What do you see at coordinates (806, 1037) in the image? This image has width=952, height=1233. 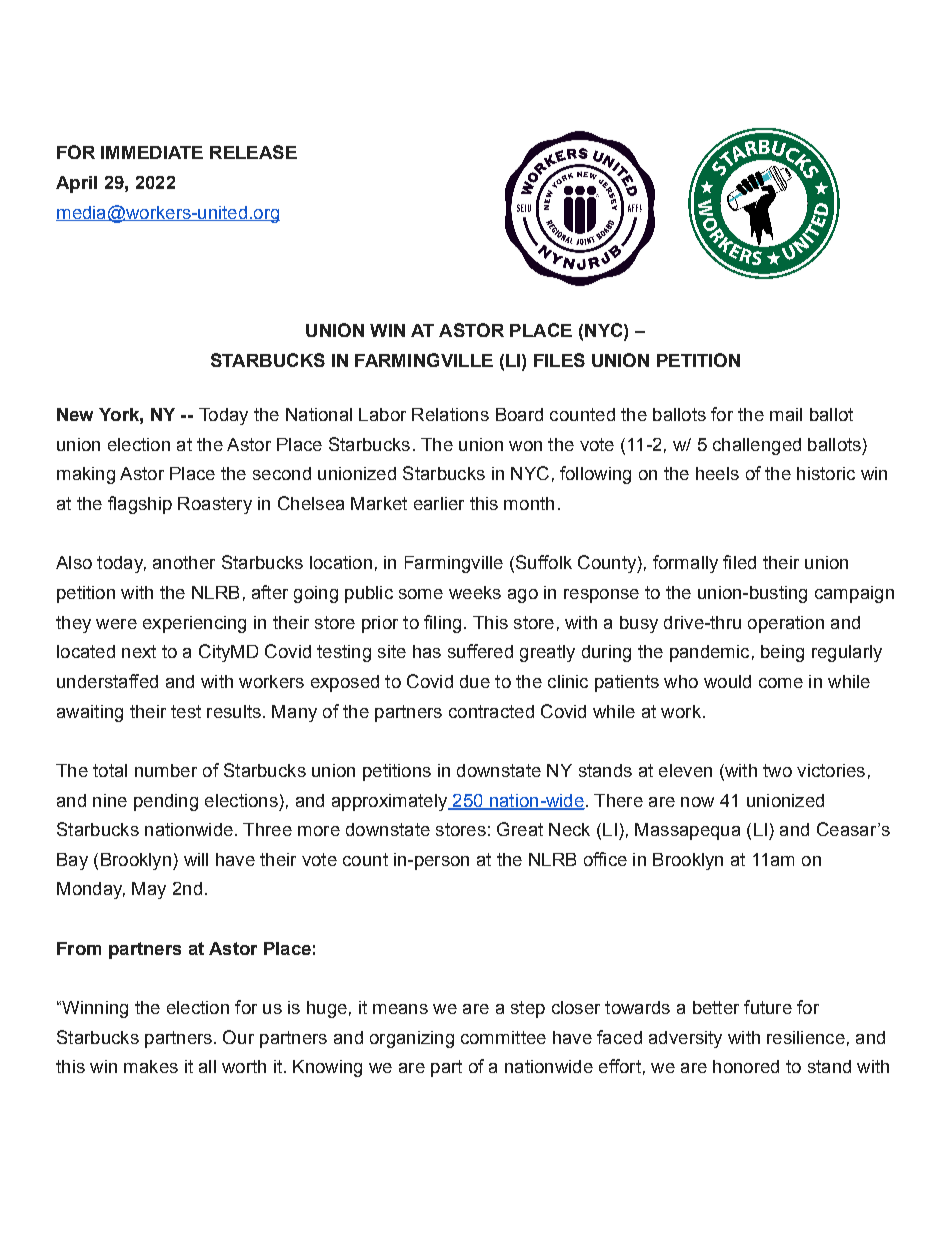 I see `resilience` at bounding box center [806, 1037].
